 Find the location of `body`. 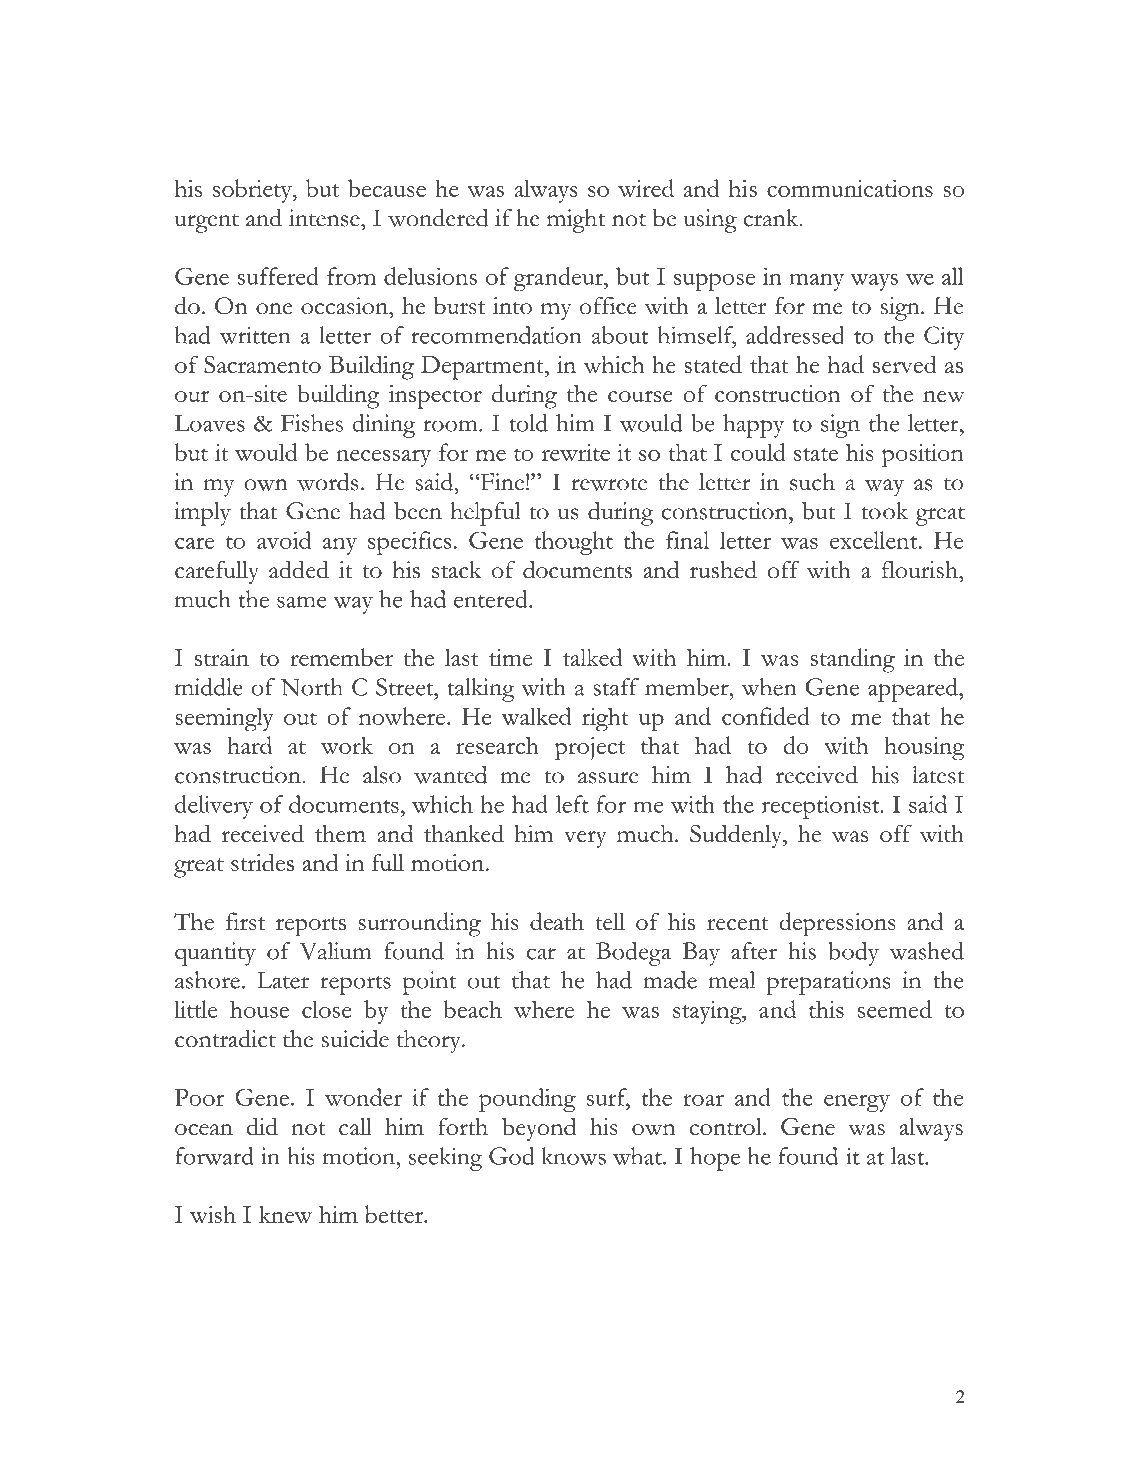

body is located at coordinates (854, 954).
